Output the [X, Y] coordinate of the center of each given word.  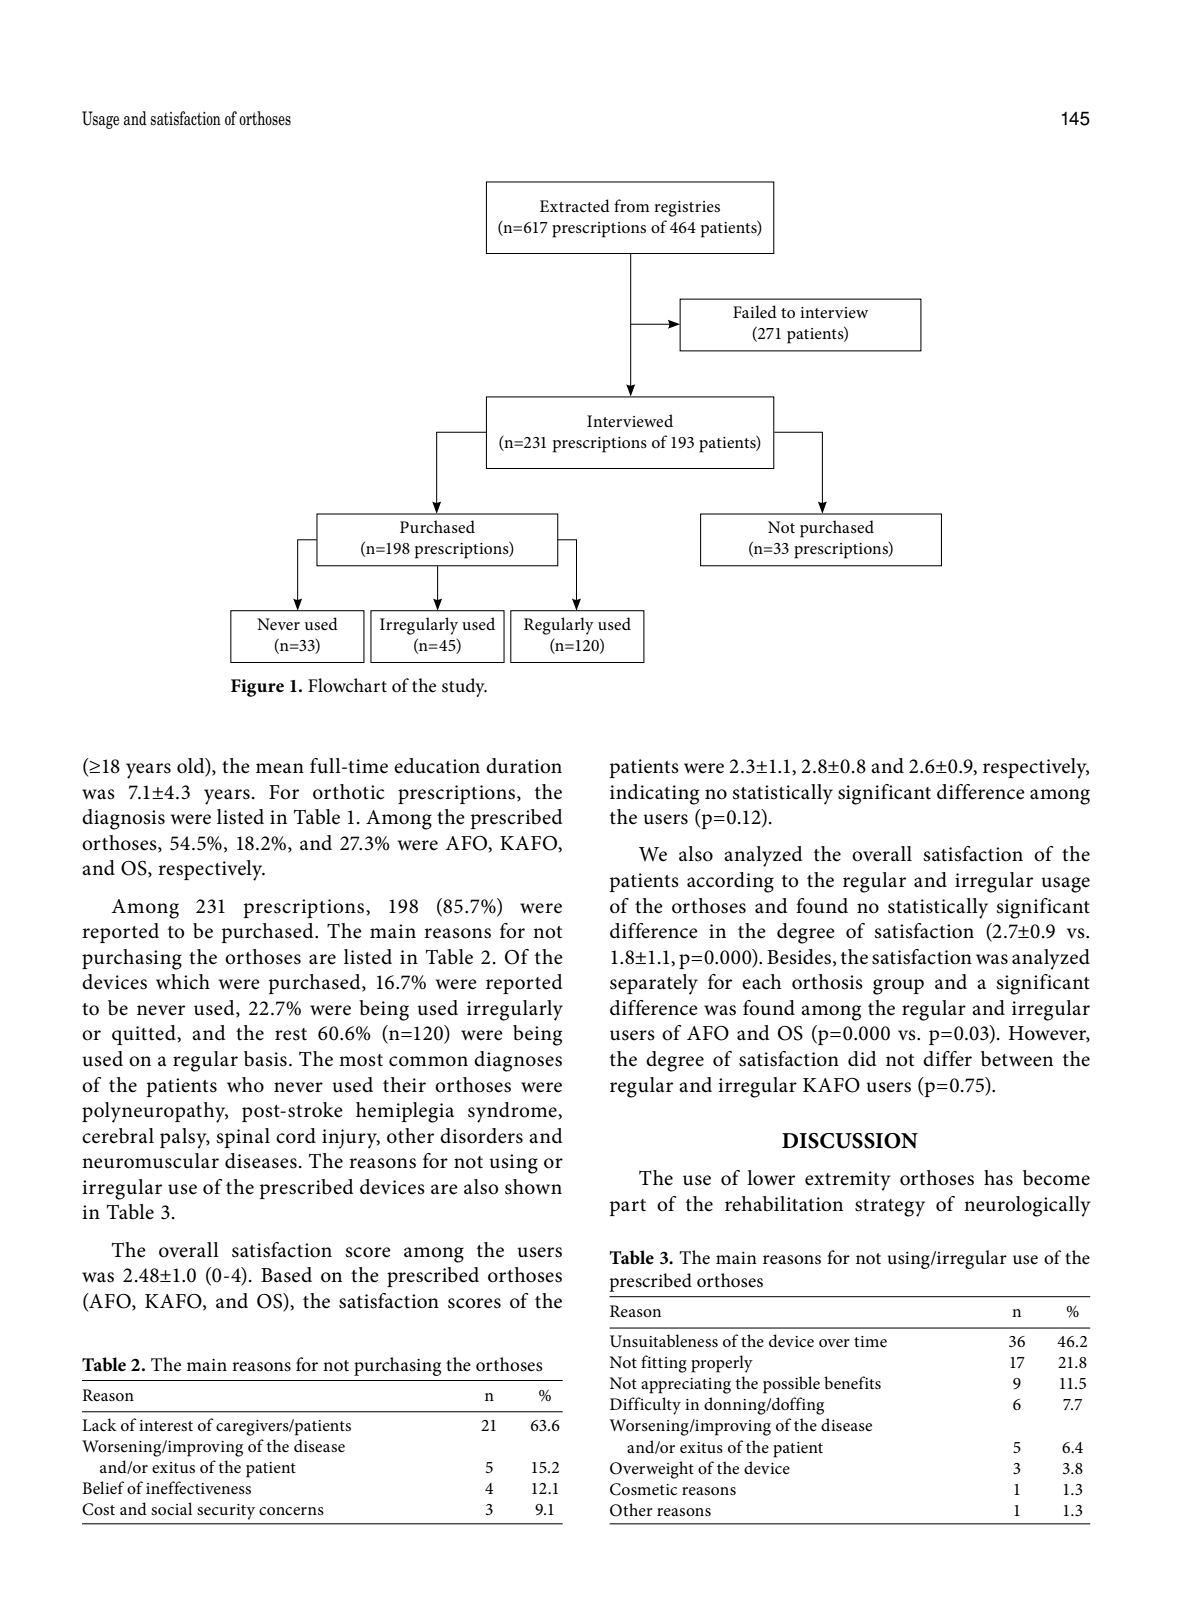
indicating [654, 794]
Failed [755, 311]
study [464, 687]
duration [524, 766]
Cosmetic [643, 1489]
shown [533, 1187]
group [898, 987]
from [632, 205]
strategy [890, 1208]
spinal [243, 1138]
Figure [257, 688]
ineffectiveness [198, 1487]
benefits [852, 1382]
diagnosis [123, 819]
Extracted [575, 205]
